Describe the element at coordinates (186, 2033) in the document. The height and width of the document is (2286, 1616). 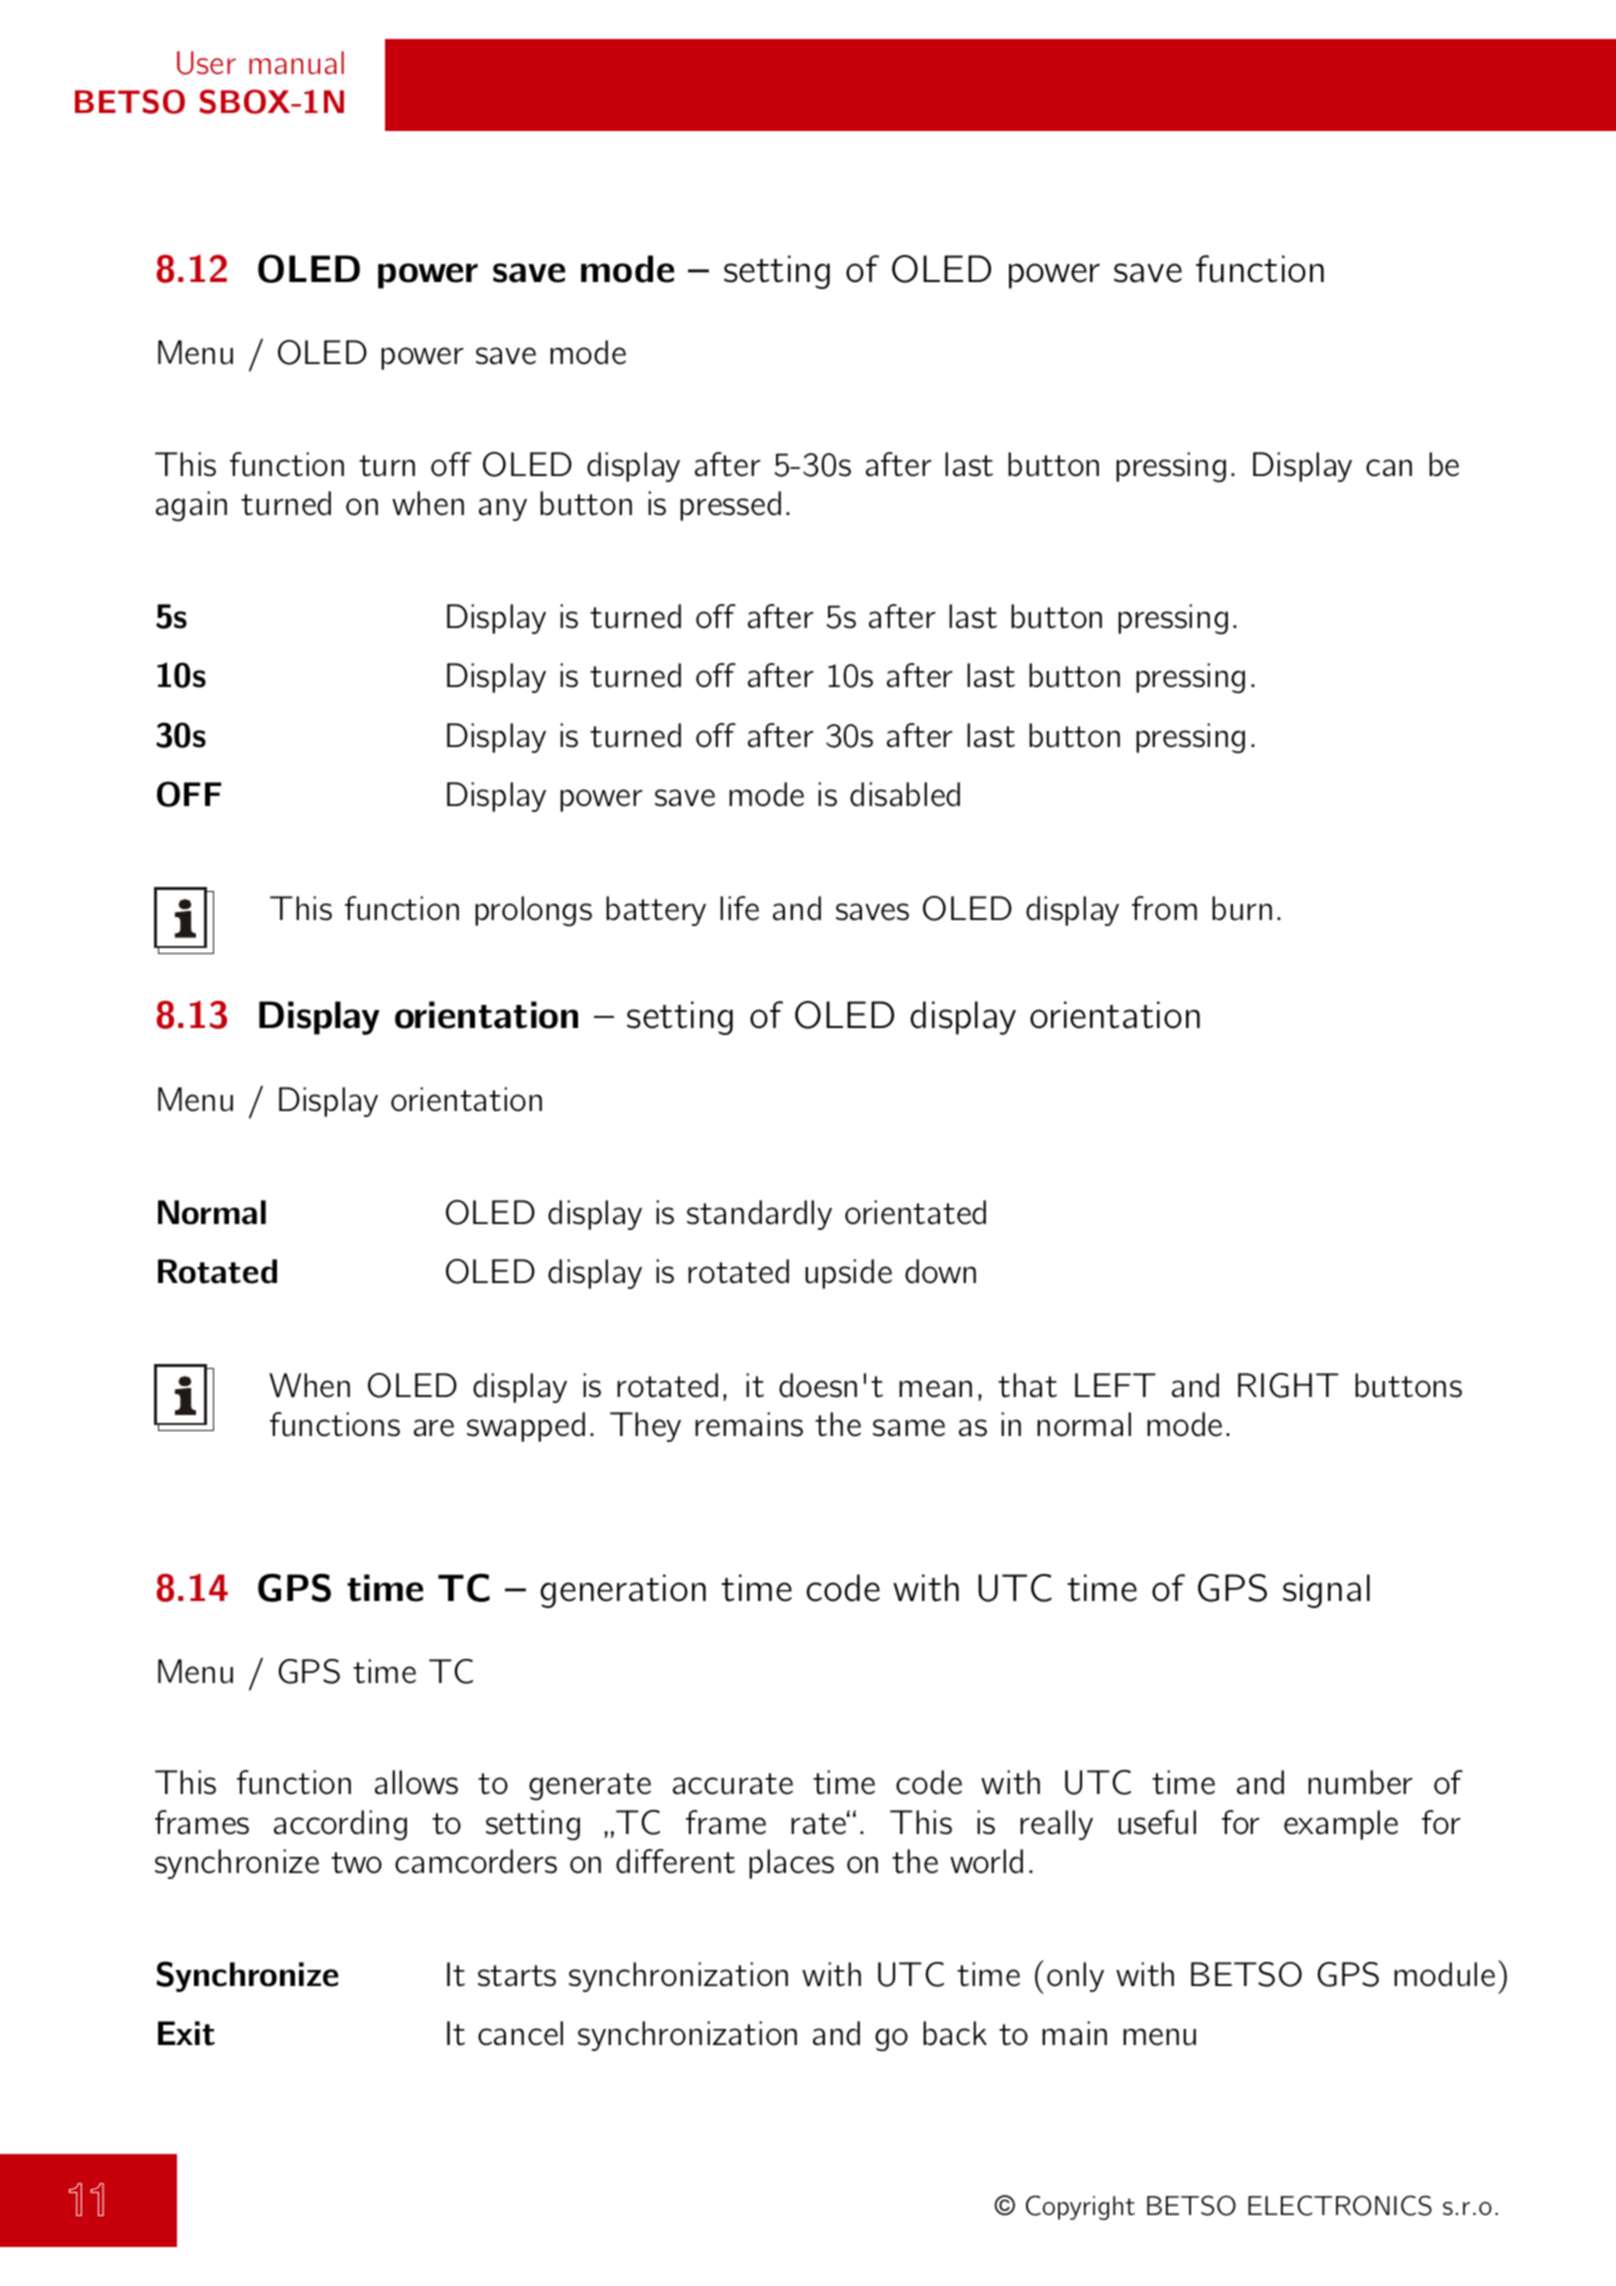
I see `Exit` at that location.
